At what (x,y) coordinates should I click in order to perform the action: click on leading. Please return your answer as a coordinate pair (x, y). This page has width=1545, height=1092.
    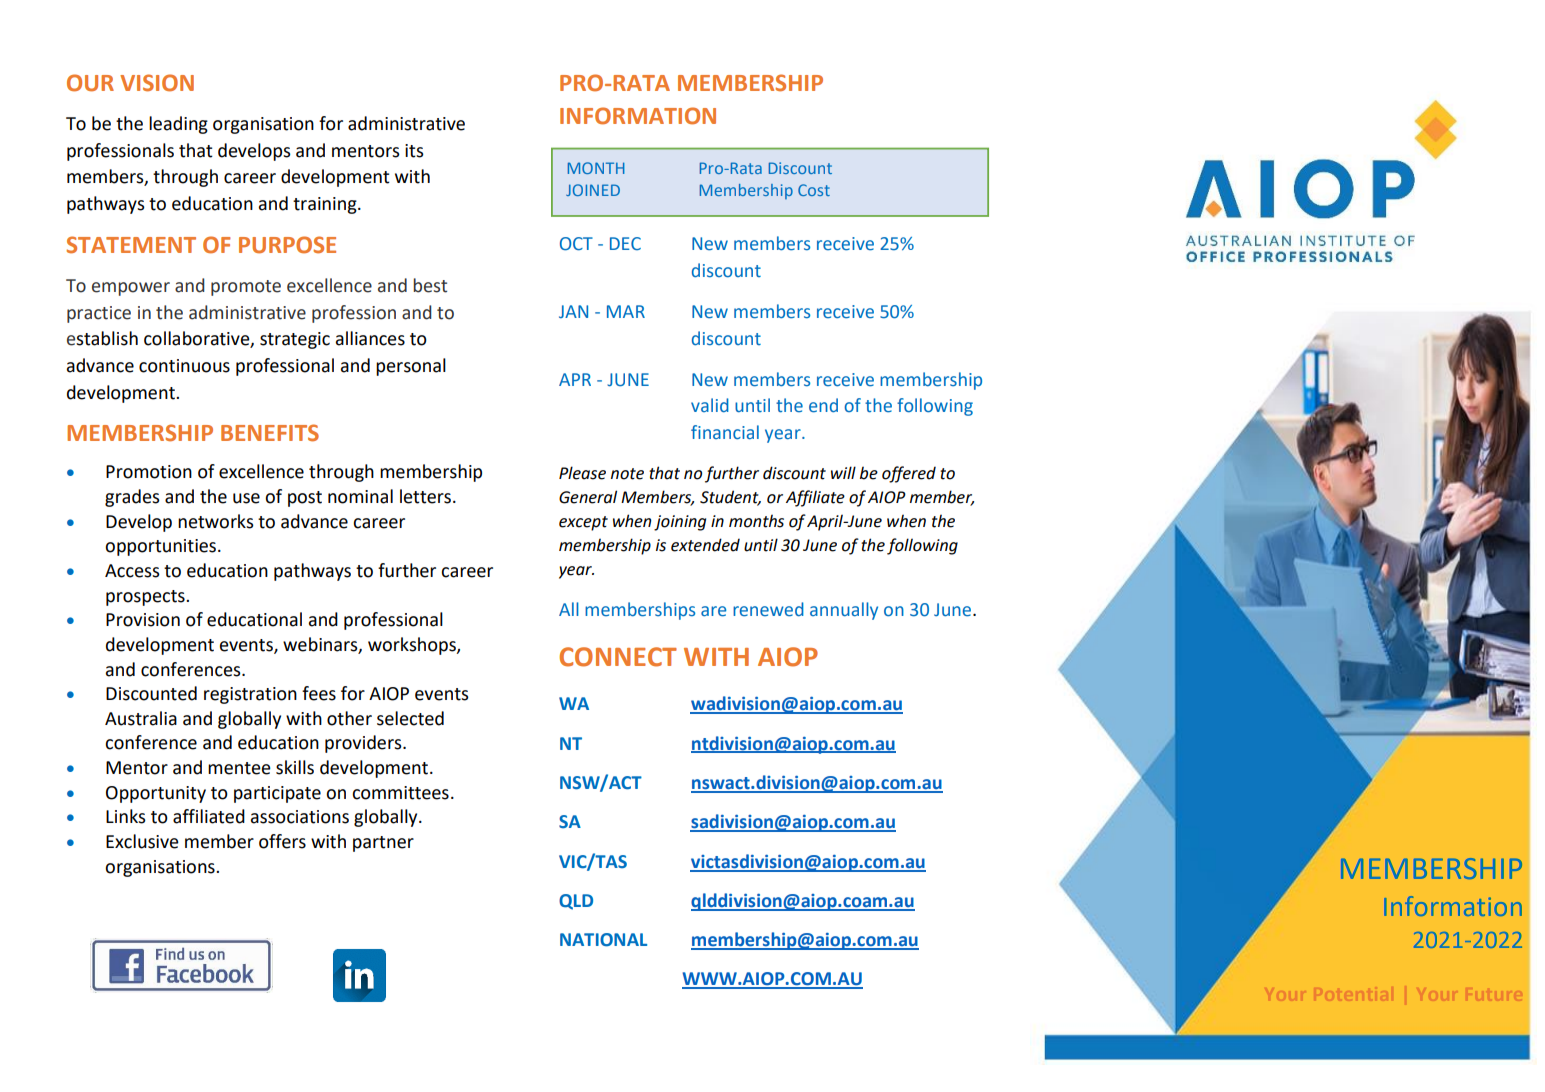
    Looking at the image, I should click on (178, 125).
